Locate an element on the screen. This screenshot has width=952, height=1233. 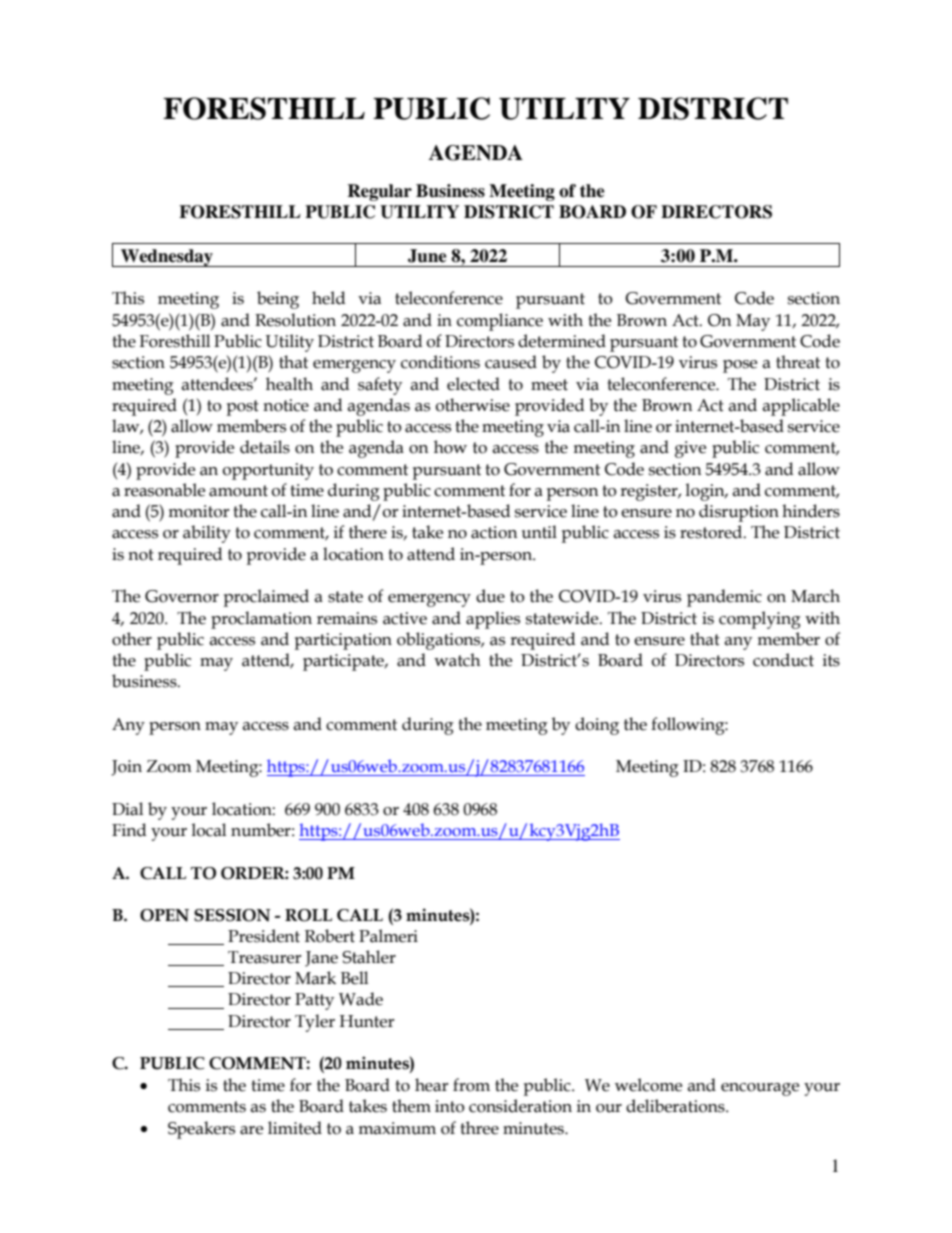
conduct is located at coordinates (783, 660).
